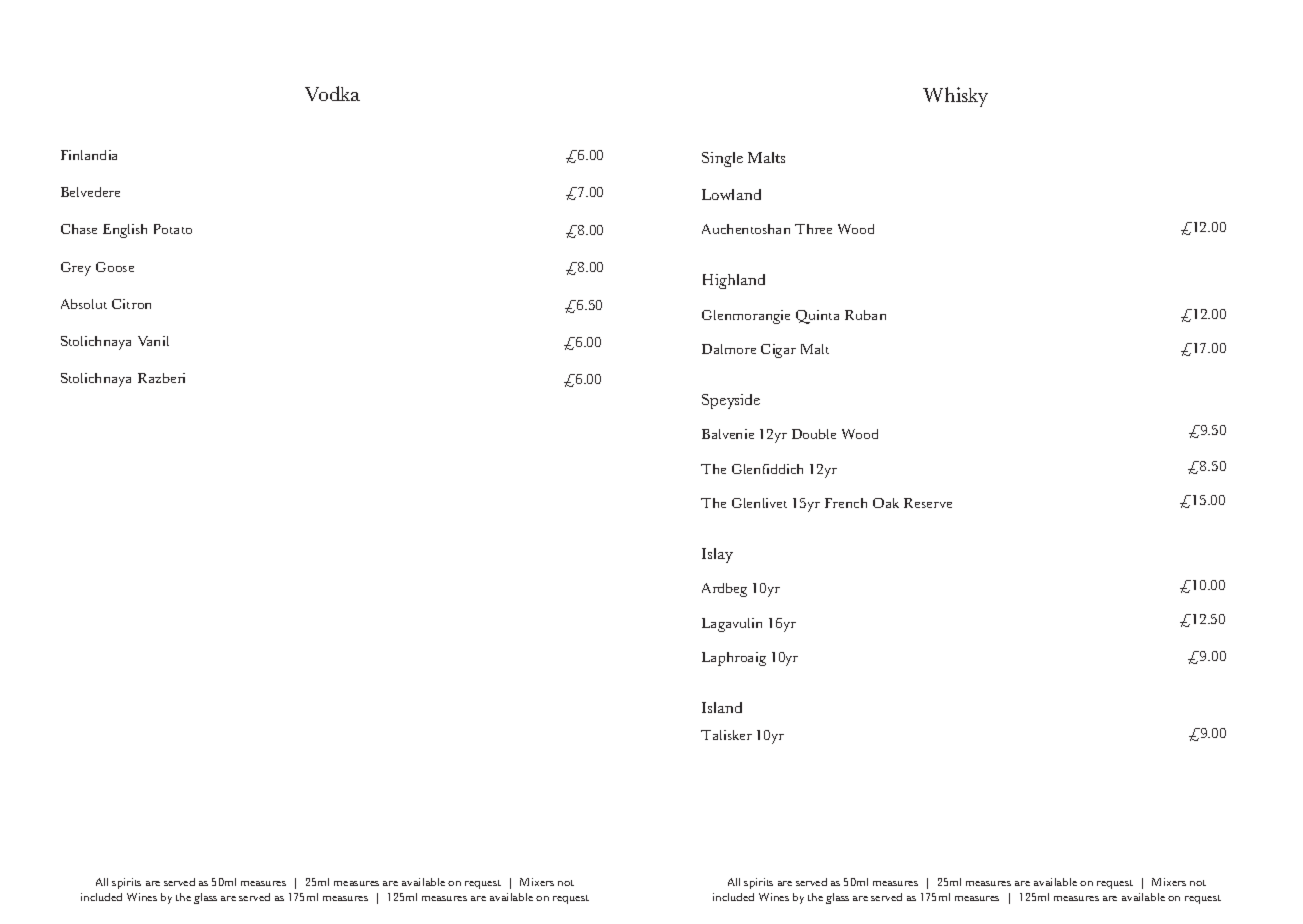 The width and height of the document is (1303, 924). I want to click on Single, so click(722, 159).
